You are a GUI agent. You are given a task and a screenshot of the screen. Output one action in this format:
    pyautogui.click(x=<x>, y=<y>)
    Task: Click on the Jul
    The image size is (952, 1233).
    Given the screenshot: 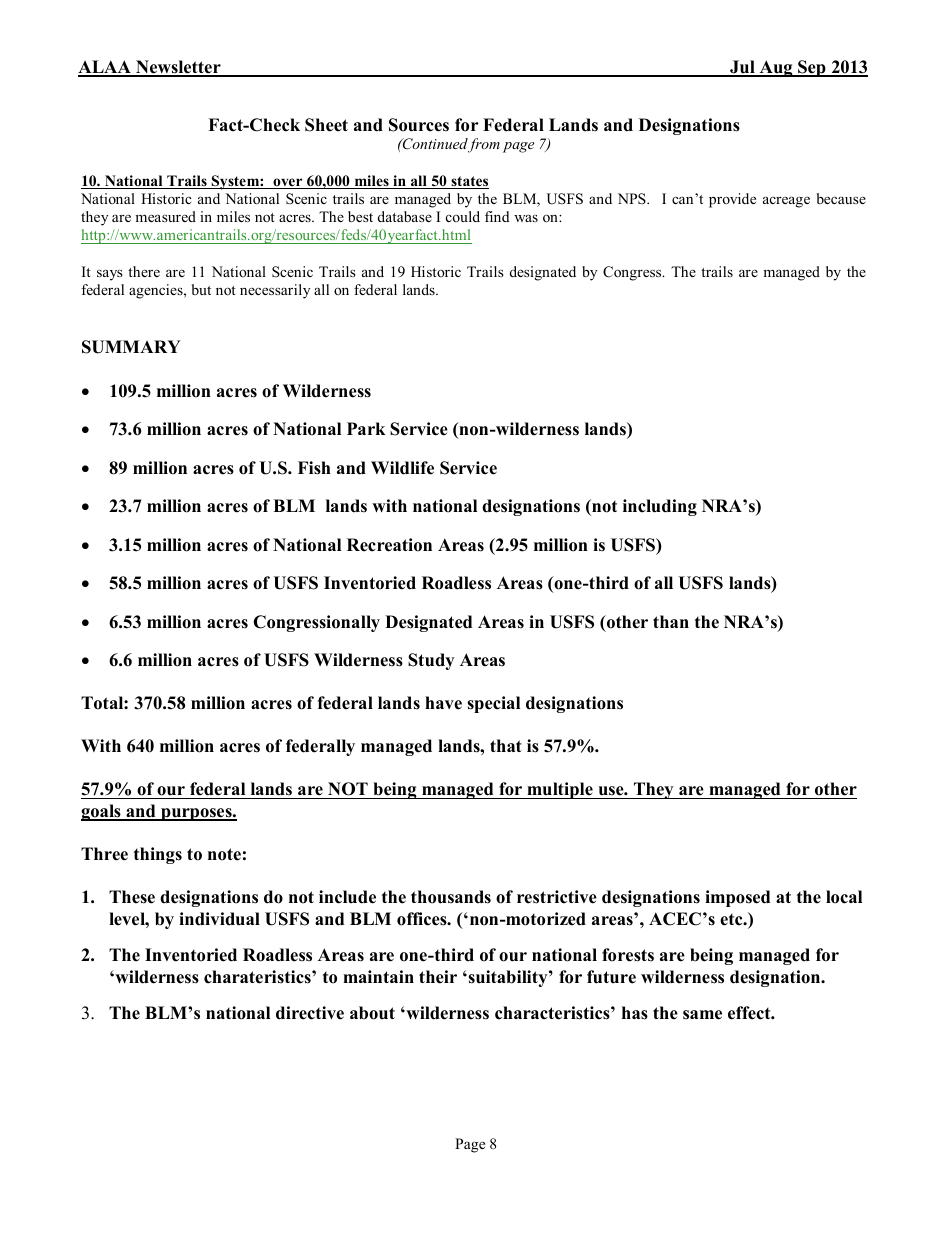 What is the action you would take?
    pyautogui.click(x=742, y=68)
